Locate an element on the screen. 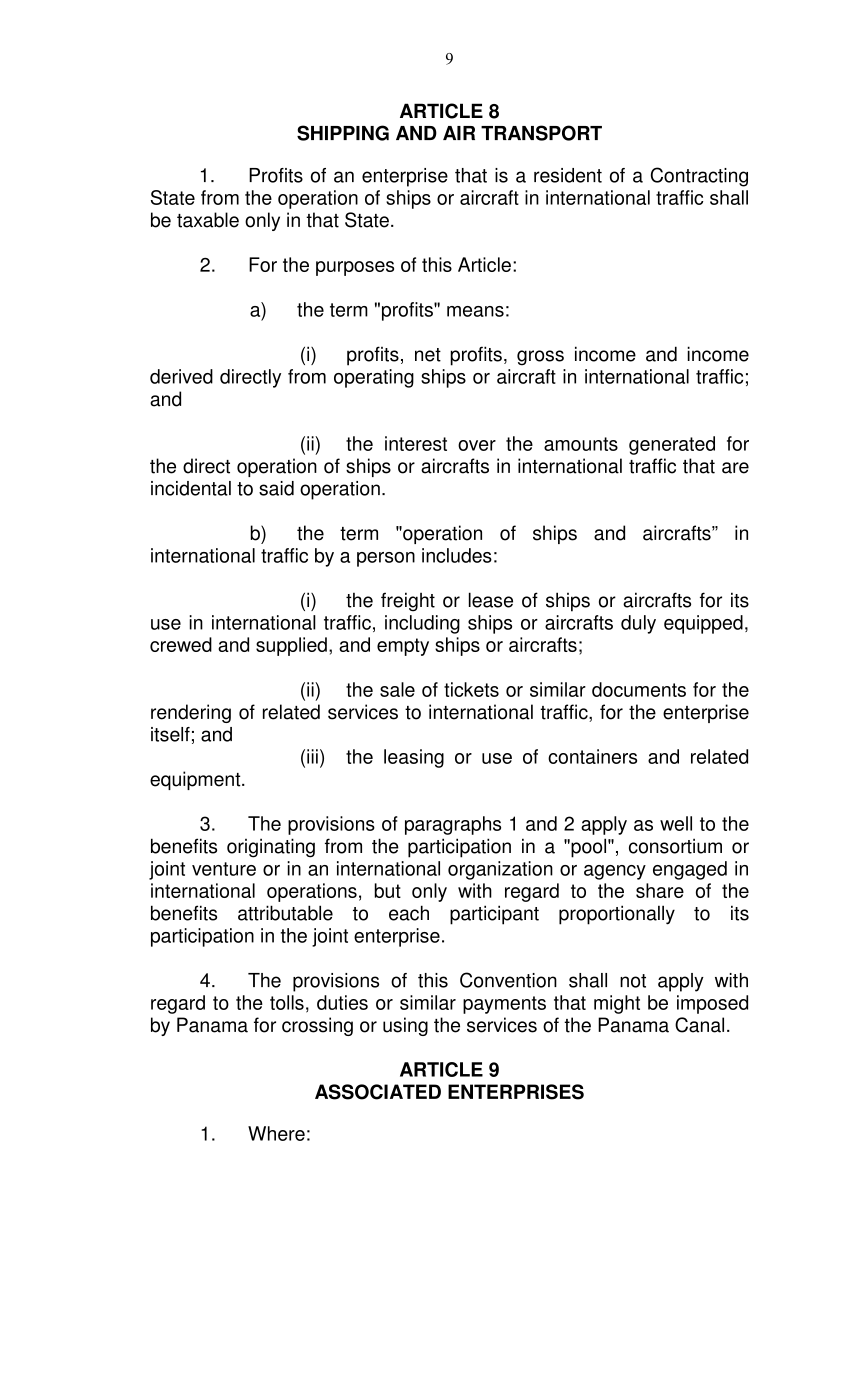 The width and height of the screenshot is (849, 1400). SHIPPING is located at coordinates (343, 133).
